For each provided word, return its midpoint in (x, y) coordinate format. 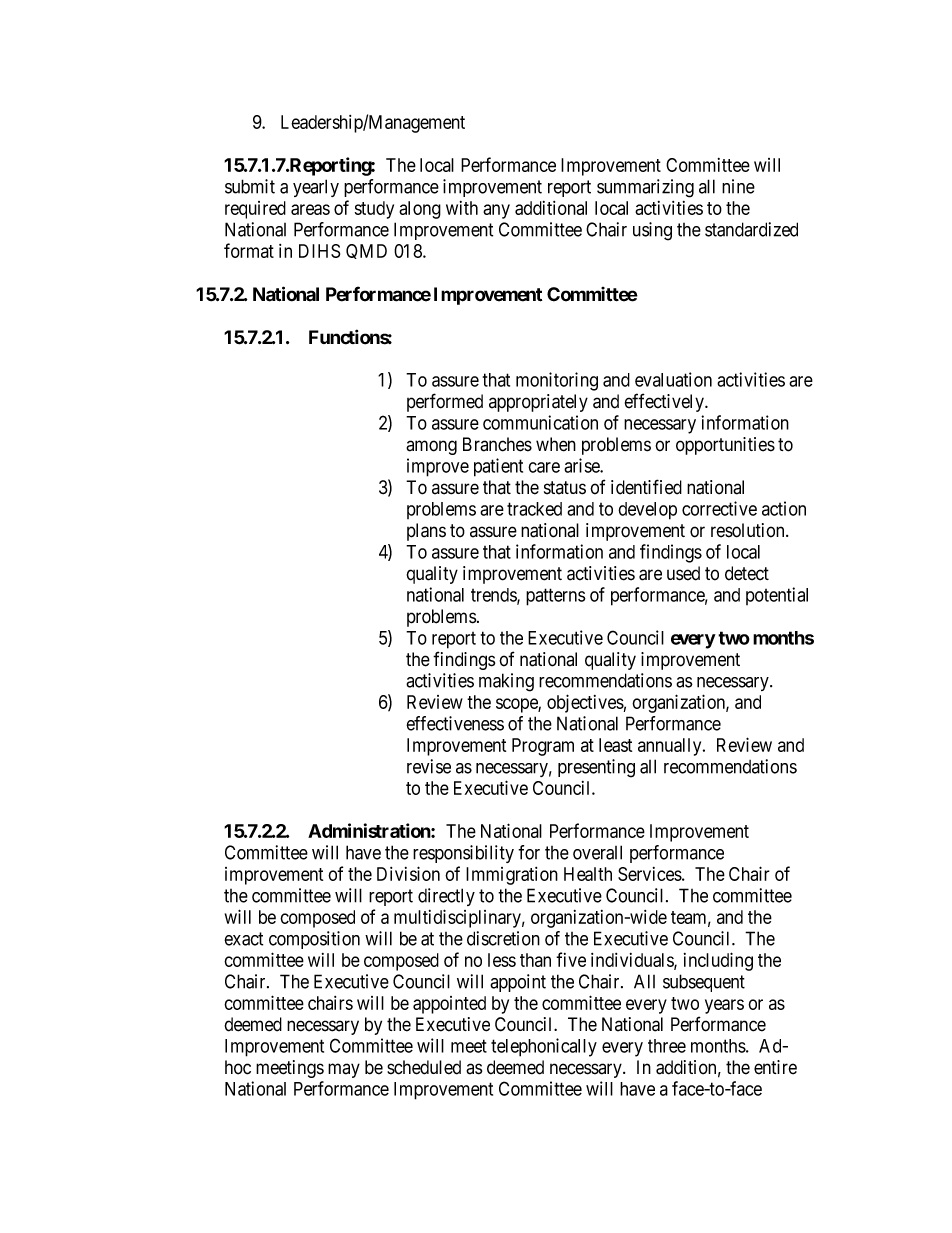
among (431, 447)
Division (408, 873)
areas (310, 209)
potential (777, 596)
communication (540, 422)
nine (738, 186)
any (496, 211)
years (724, 1006)
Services (650, 874)
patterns (556, 597)
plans (426, 532)
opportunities (725, 446)
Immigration (512, 876)
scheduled (424, 1067)
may (344, 1070)
